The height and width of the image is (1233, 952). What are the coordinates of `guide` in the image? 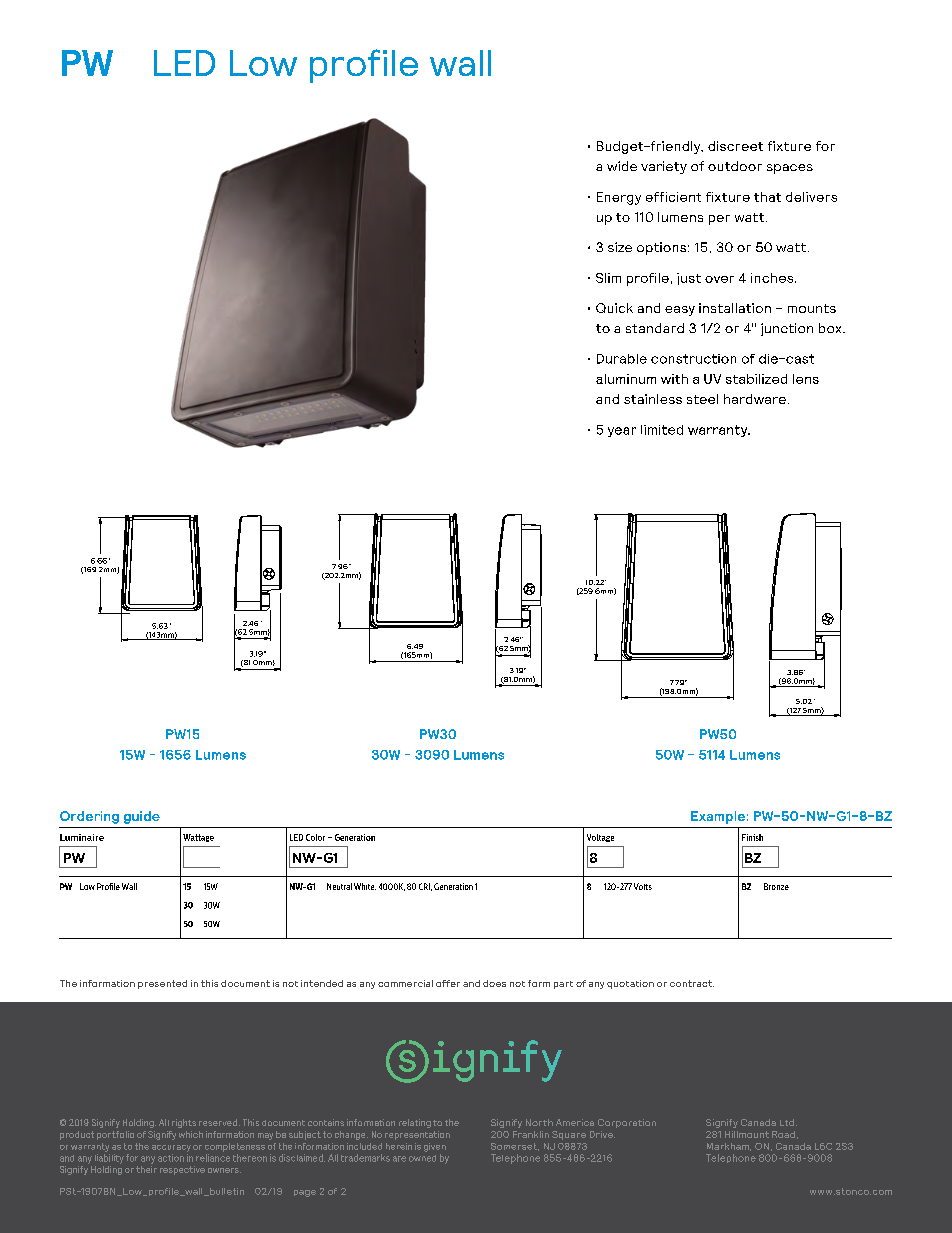 It's located at (142, 817).
